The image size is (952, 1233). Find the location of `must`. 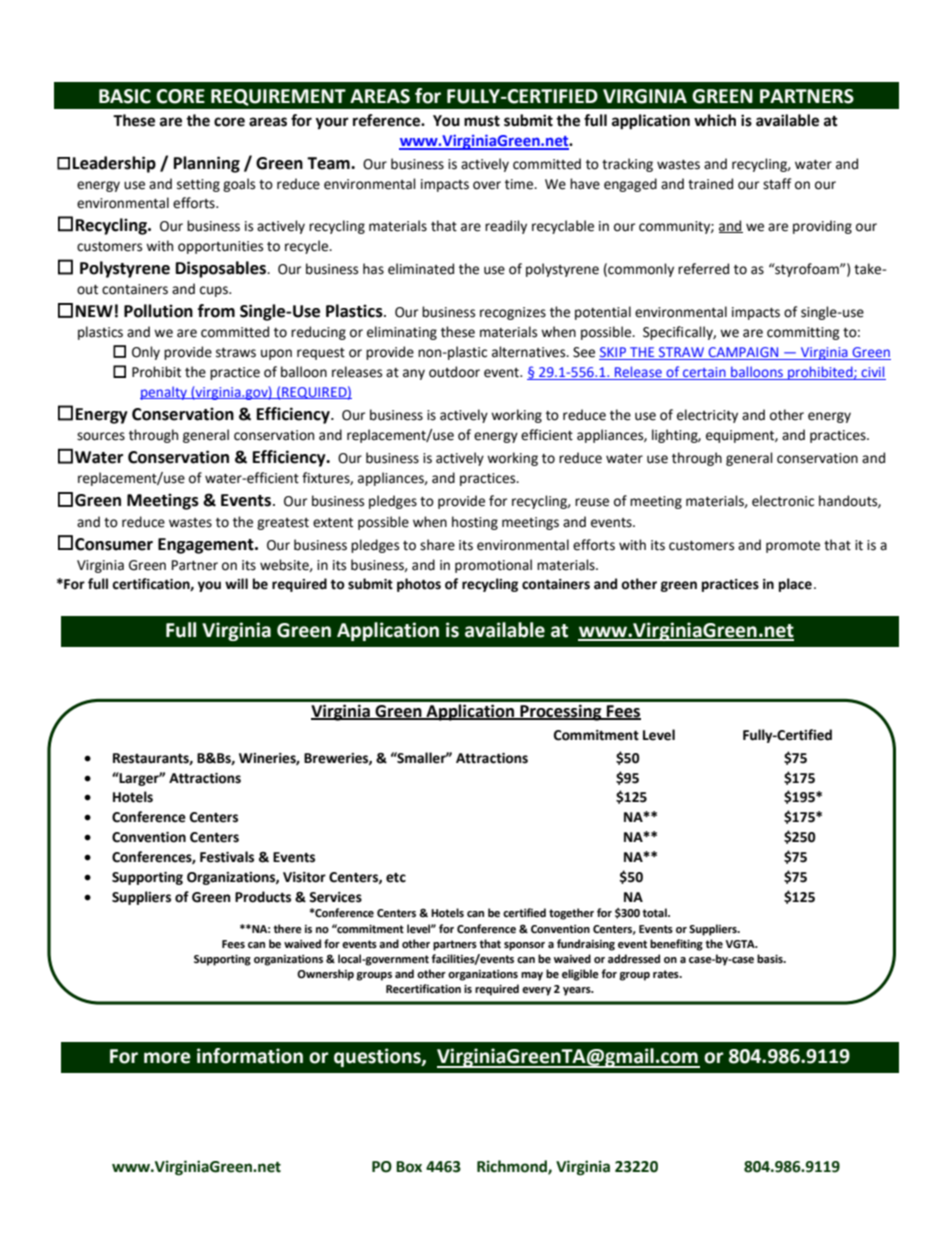

must is located at coordinates (482, 121).
